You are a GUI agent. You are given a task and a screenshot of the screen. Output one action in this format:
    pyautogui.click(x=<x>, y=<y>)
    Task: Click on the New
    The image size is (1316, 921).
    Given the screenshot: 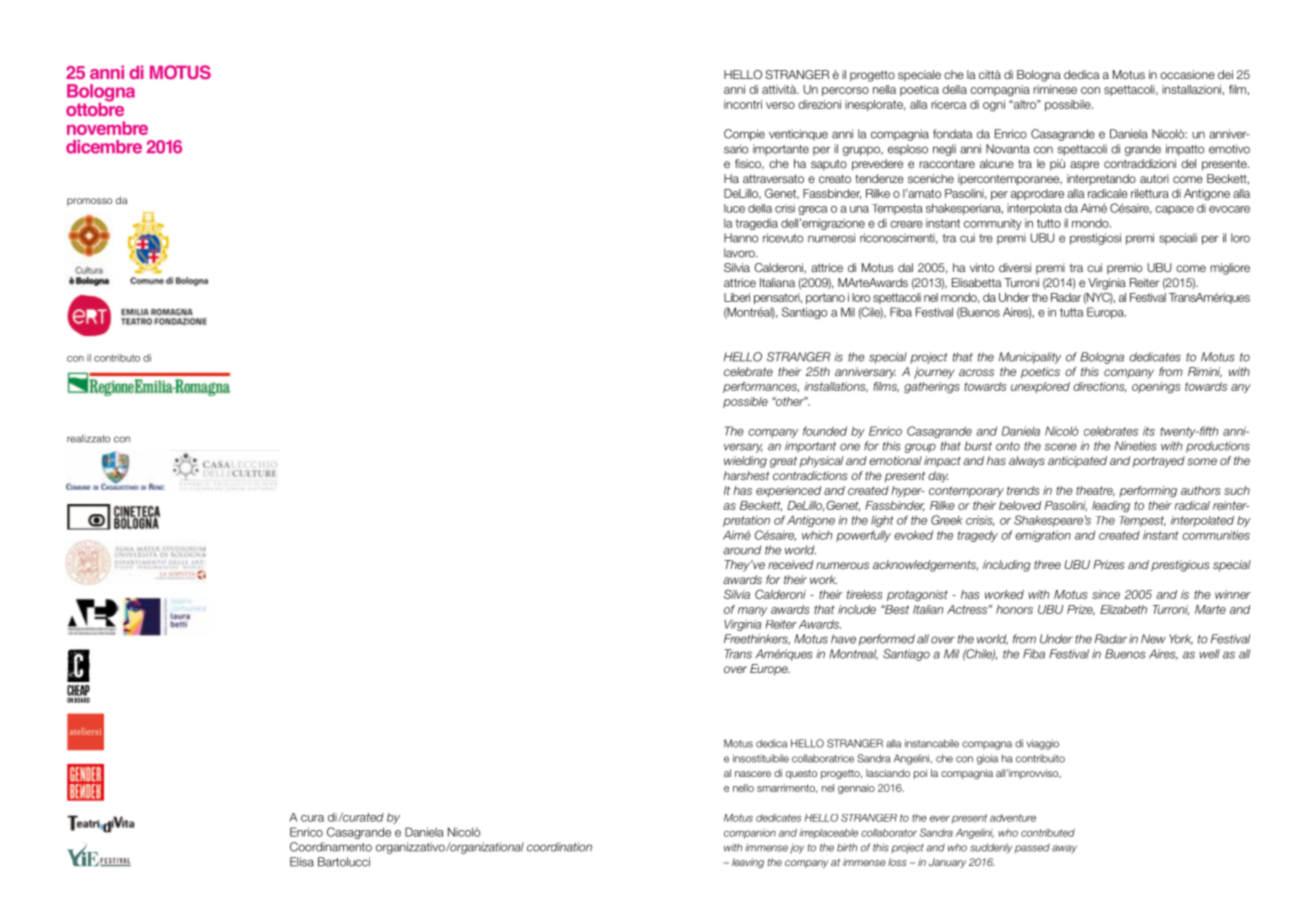 What is the action you would take?
    pyautogui.click(x=1153, y=639)
